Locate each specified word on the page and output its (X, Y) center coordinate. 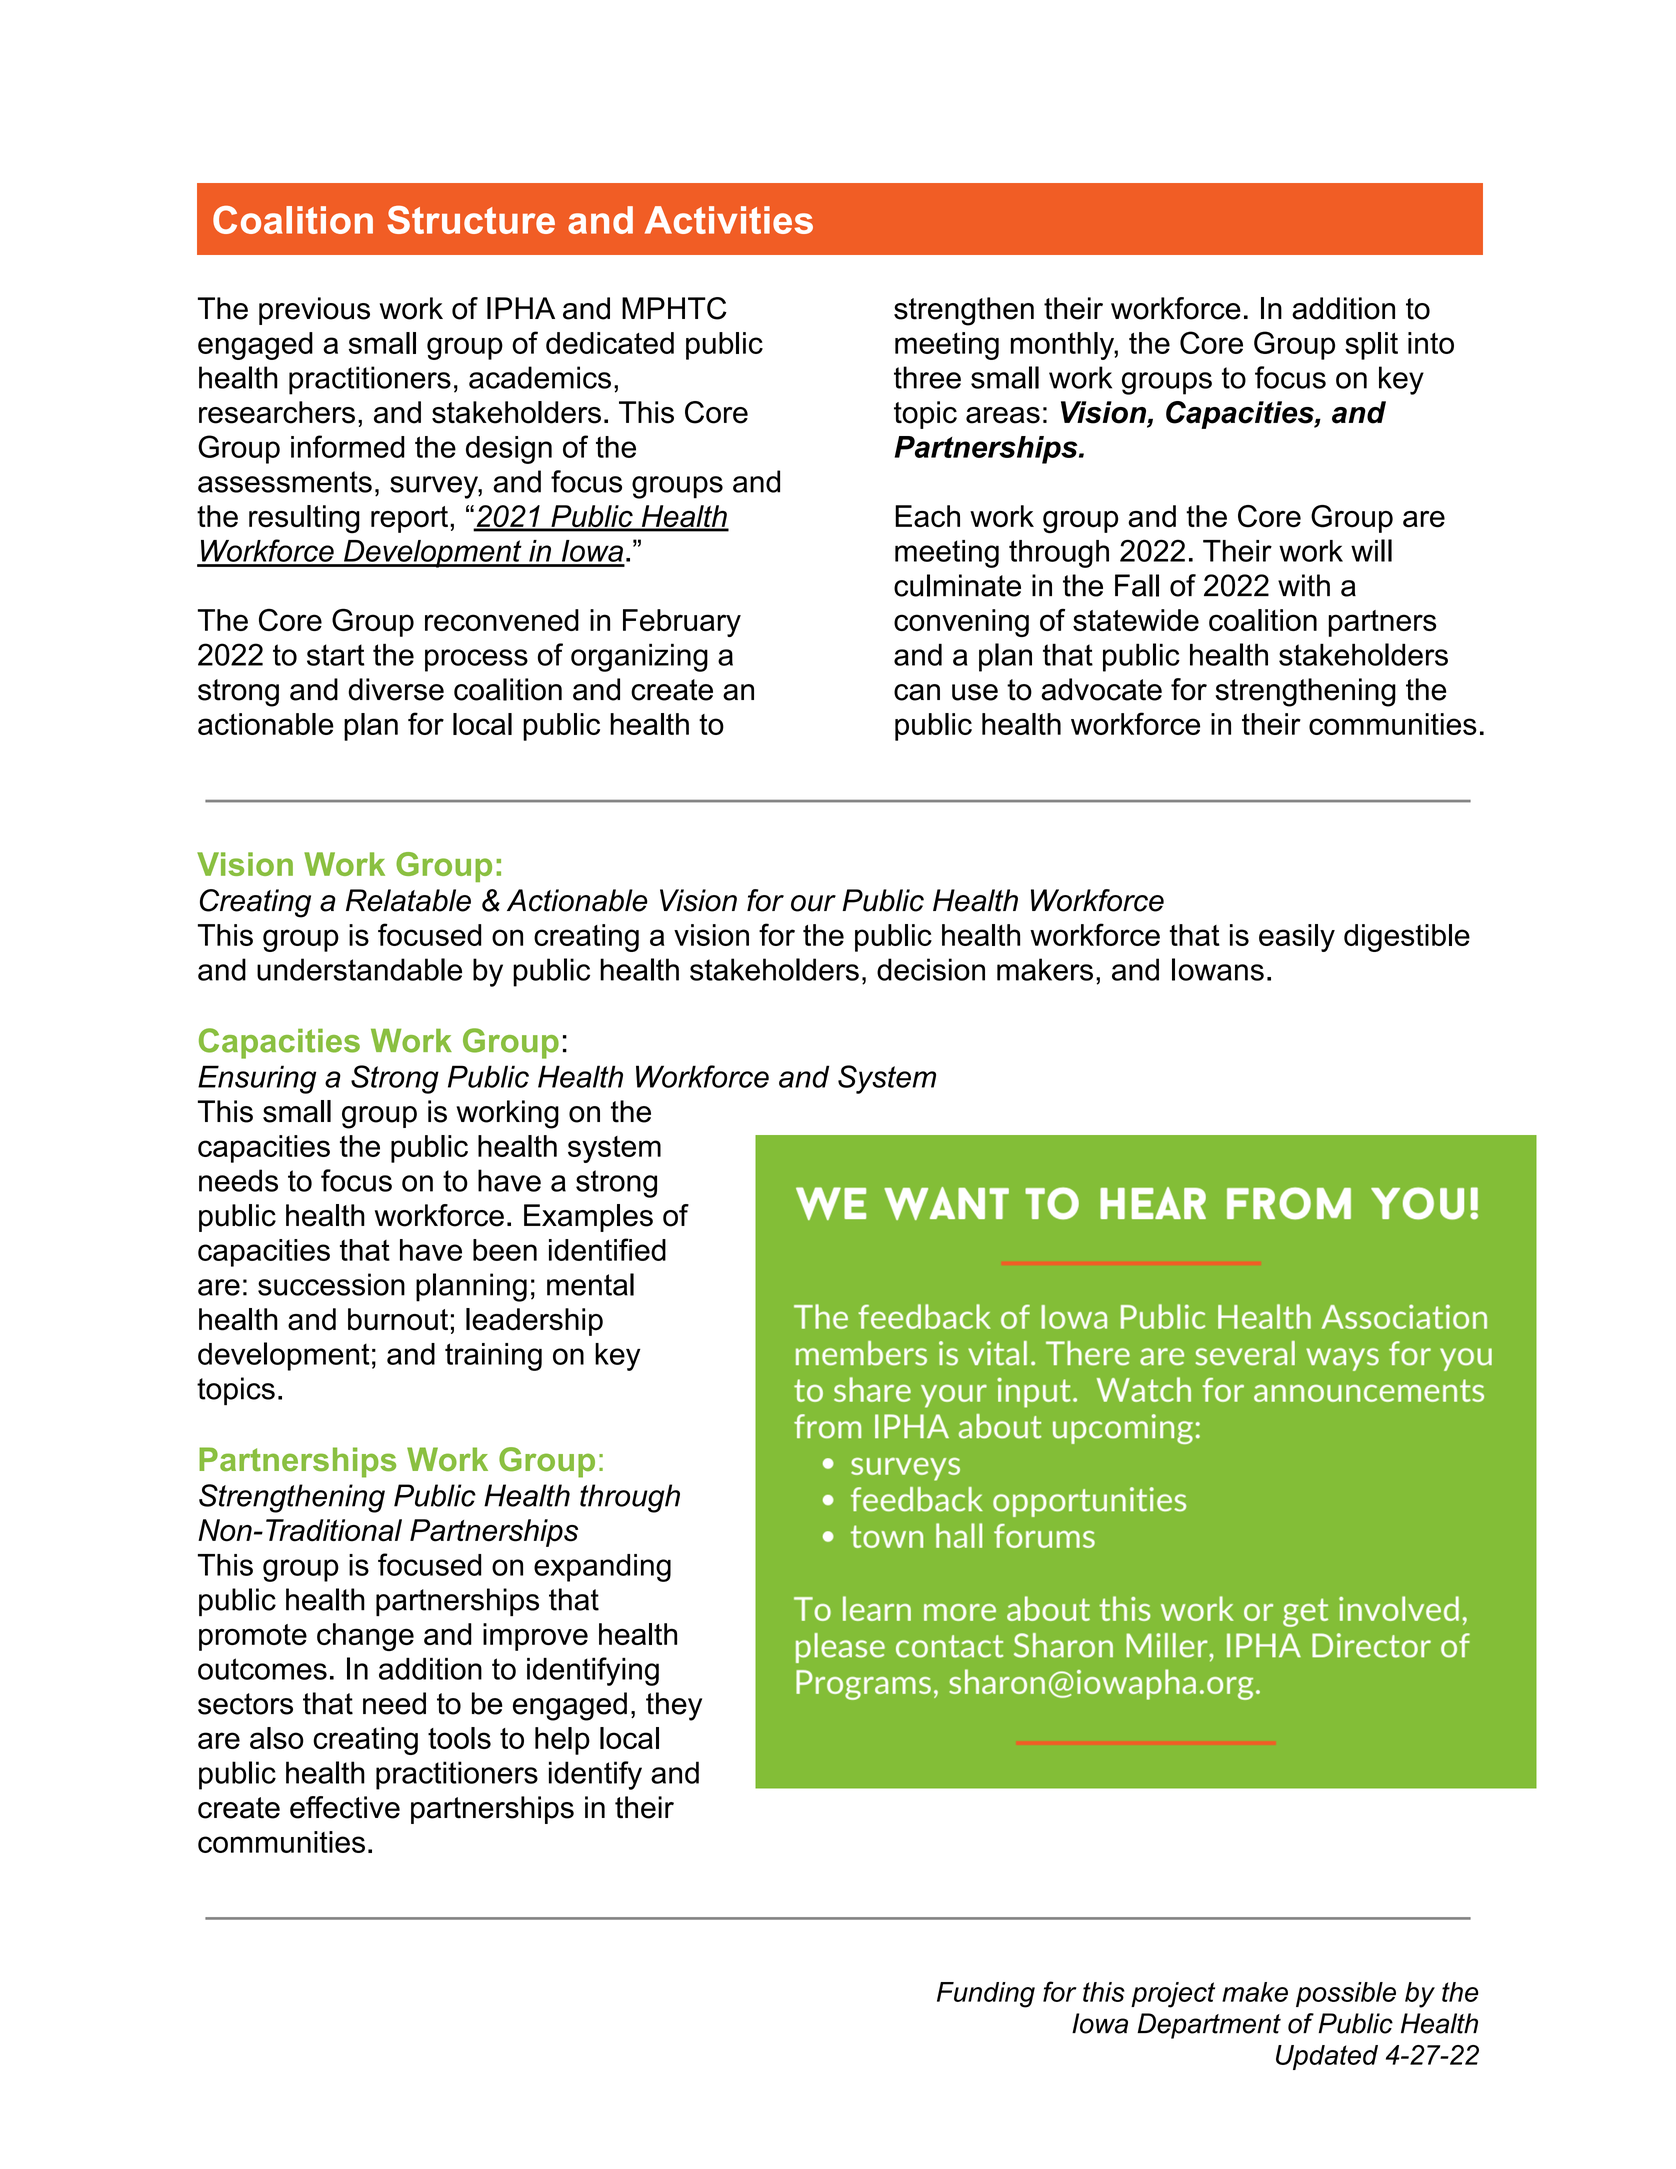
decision (931, 969)
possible (1346, 1994)
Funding (986, 1995)
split (1371, 346)
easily (1297, 938)
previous (314, 311)
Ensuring (257, 1079)
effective (345, 1807)
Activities (729, 220)
